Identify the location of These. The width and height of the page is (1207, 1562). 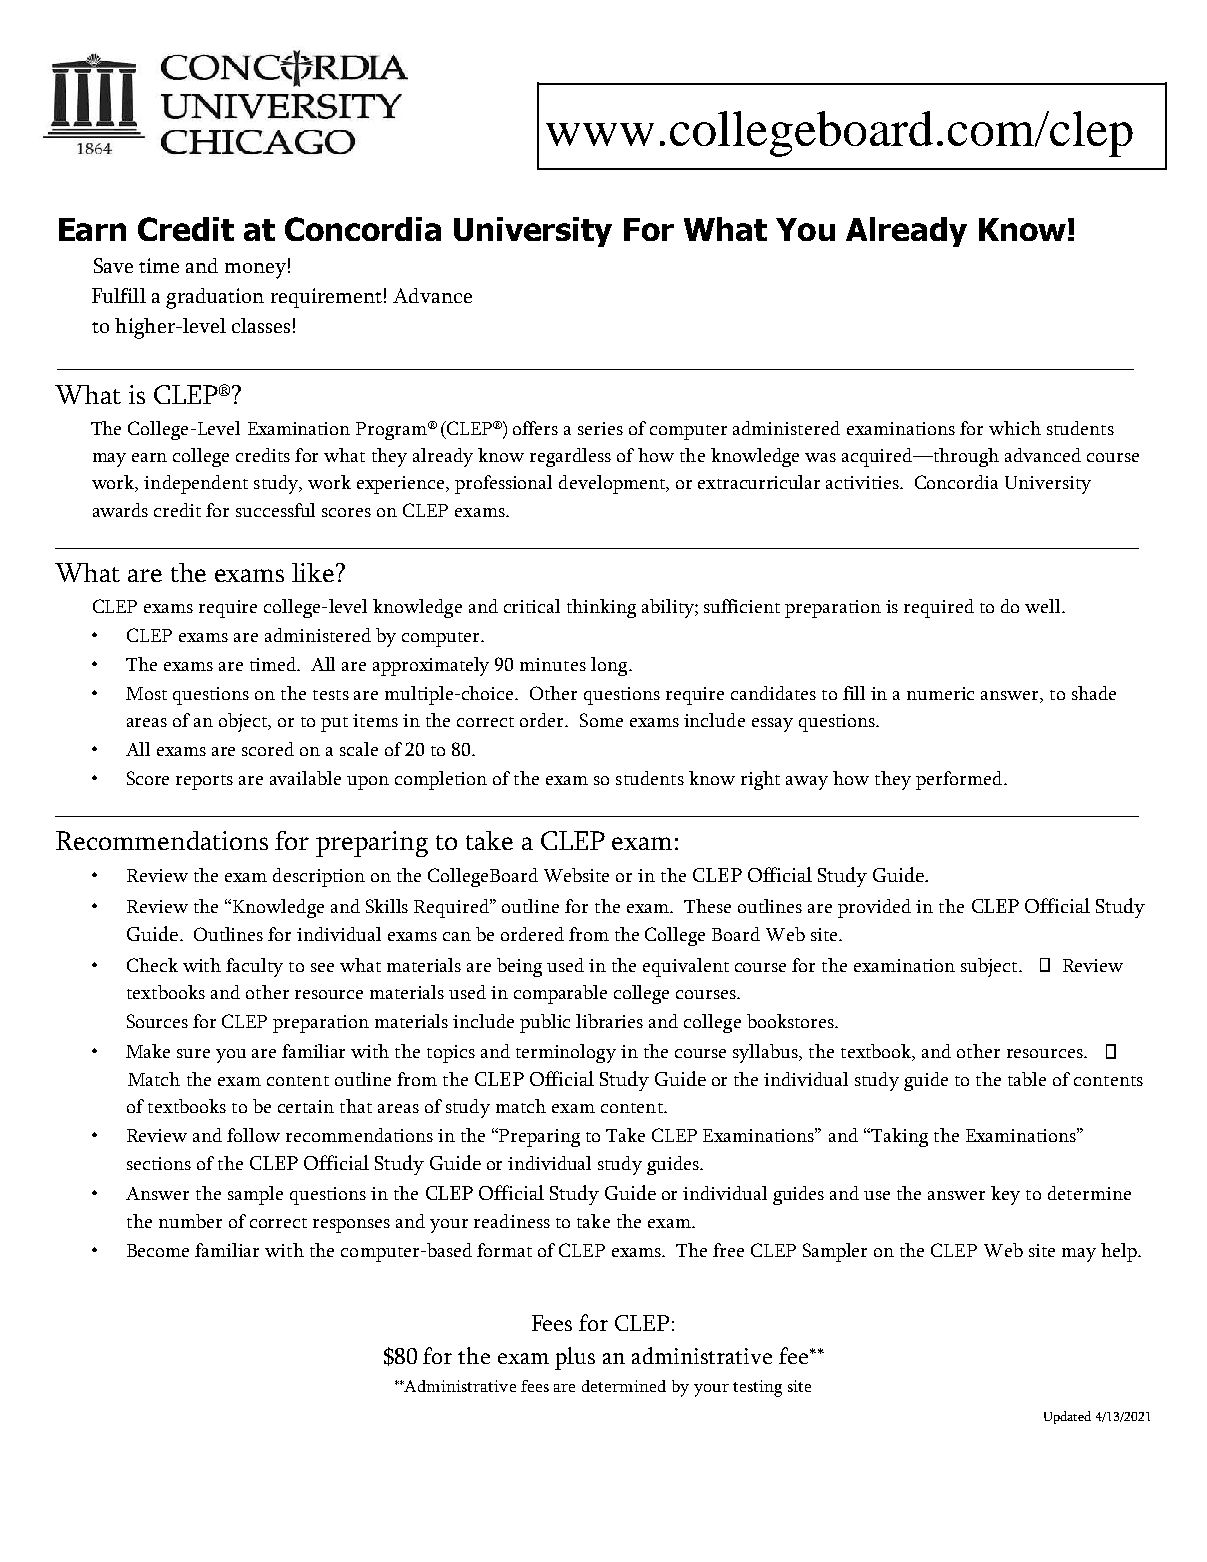
(707, 906).
